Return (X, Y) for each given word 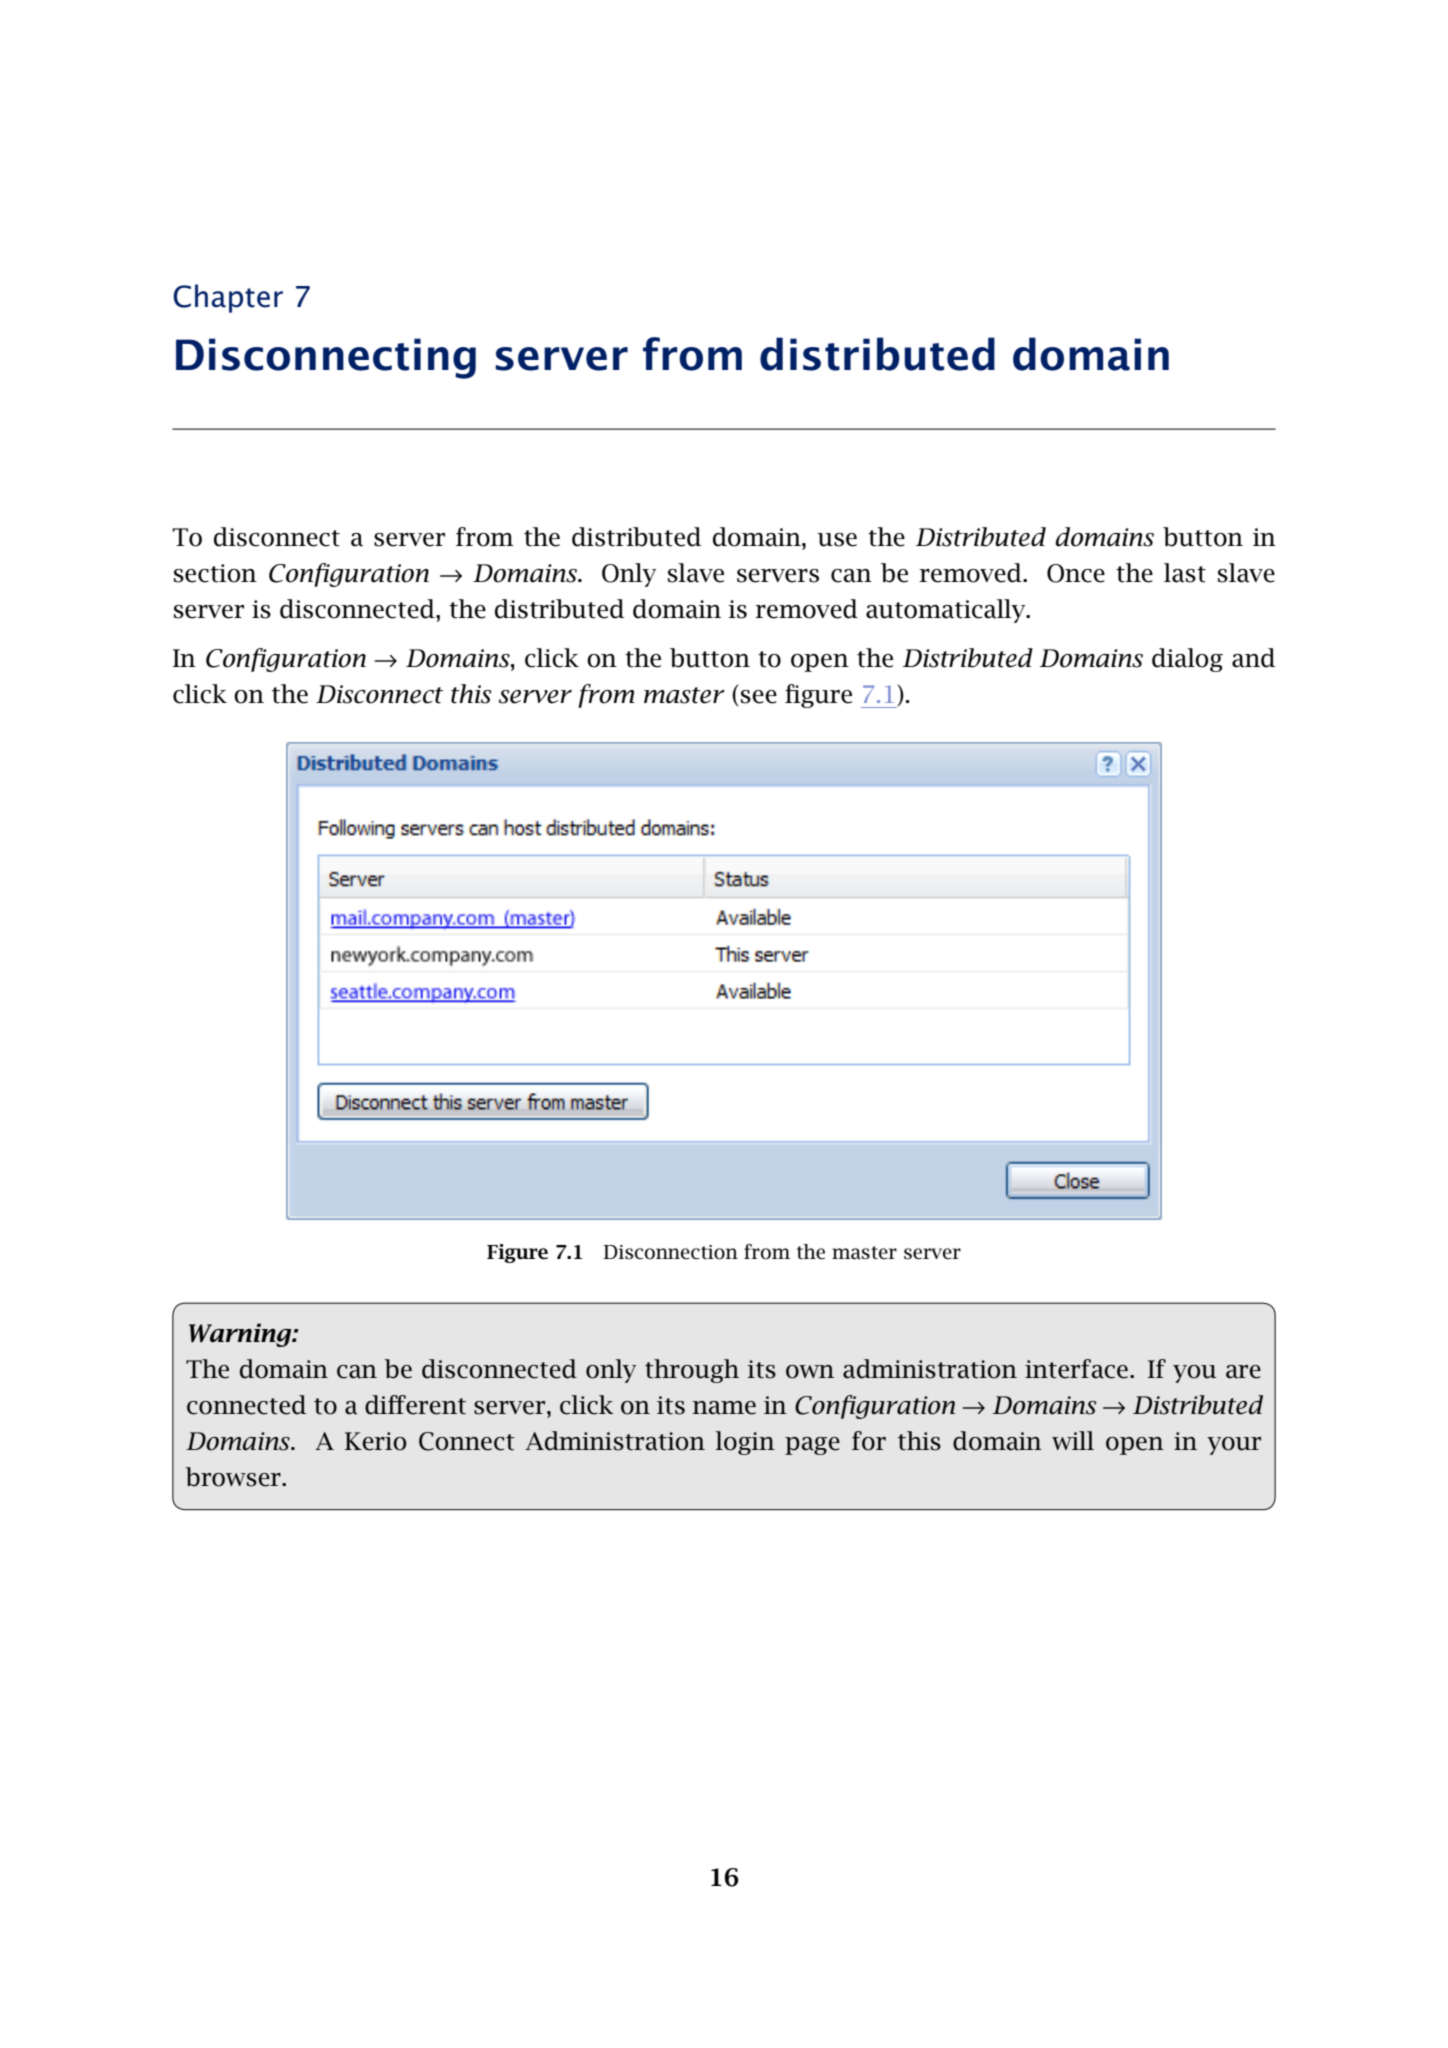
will (1073, 1440)
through (692, 1371)
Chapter (228, 298)
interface (1076, 1369)
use (837, 540)
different (415, 1405)
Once (1076, 573)
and (1253, 658)
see (759, 697)
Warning (241, 1335)
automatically (947, 611)
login (745, 1443)
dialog (1187, 660)
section (215, 573)
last (1185, 573)
